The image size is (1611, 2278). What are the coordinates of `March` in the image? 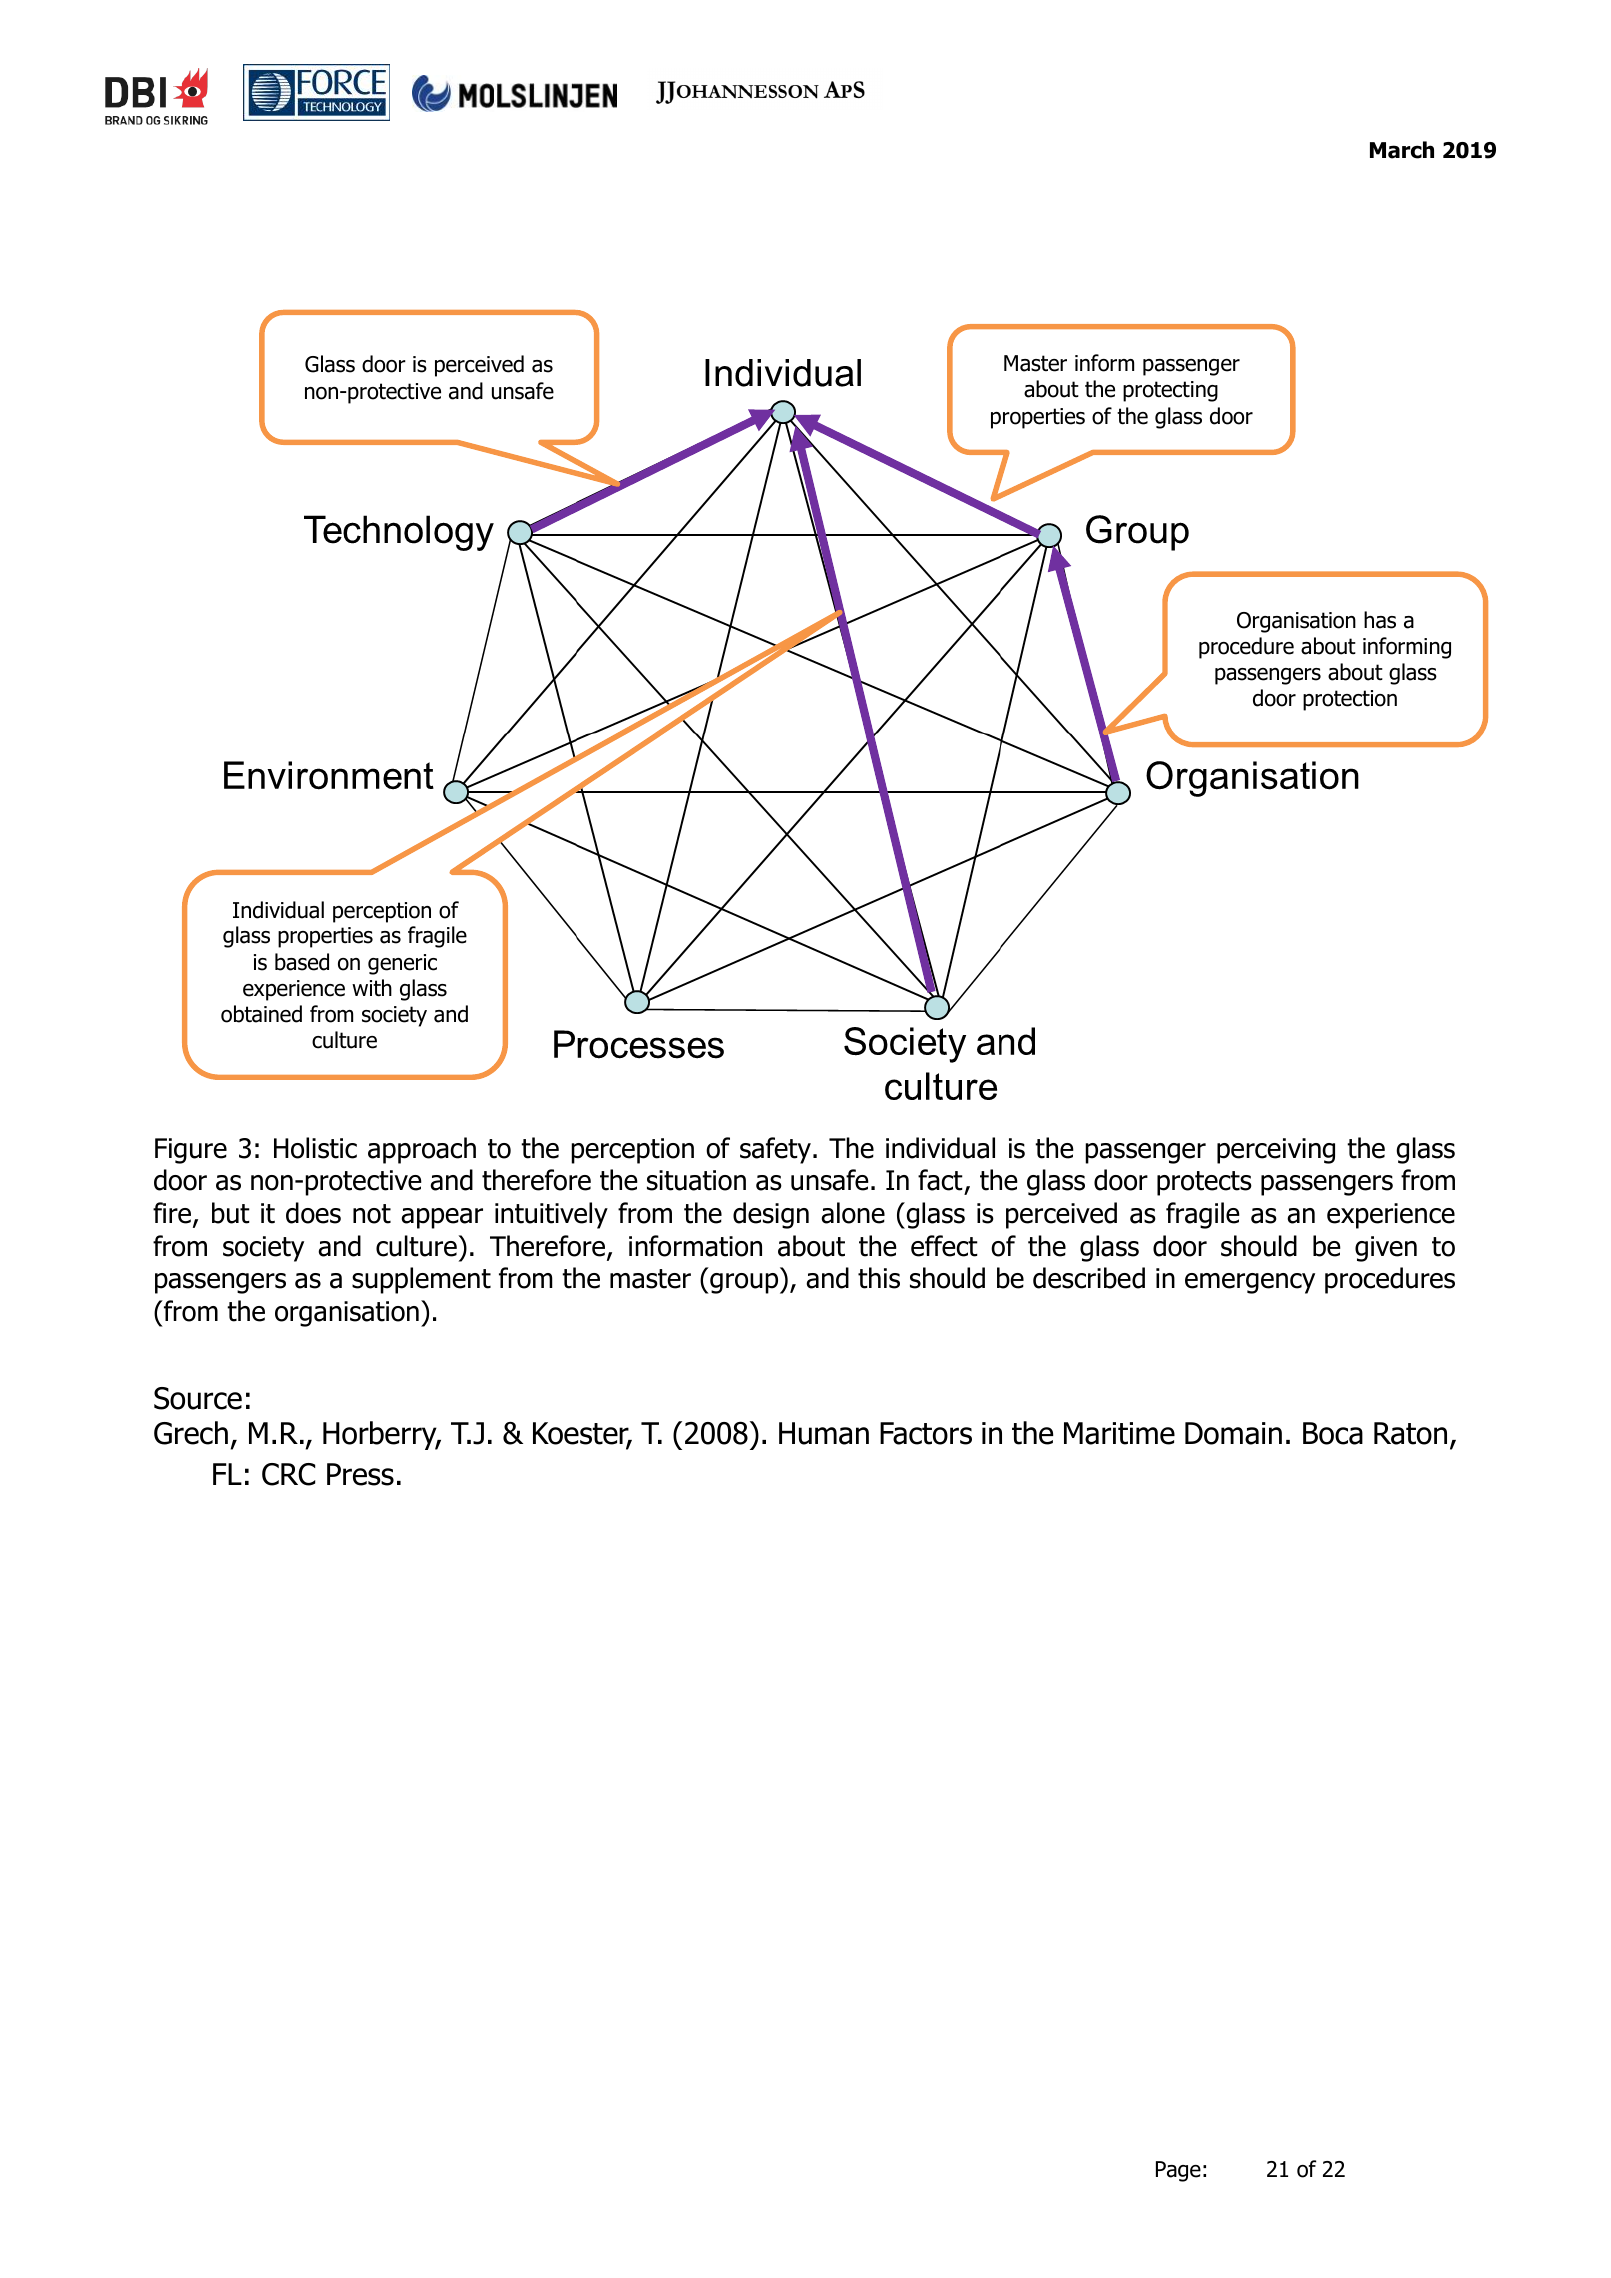 It's located at (1402, 150).
